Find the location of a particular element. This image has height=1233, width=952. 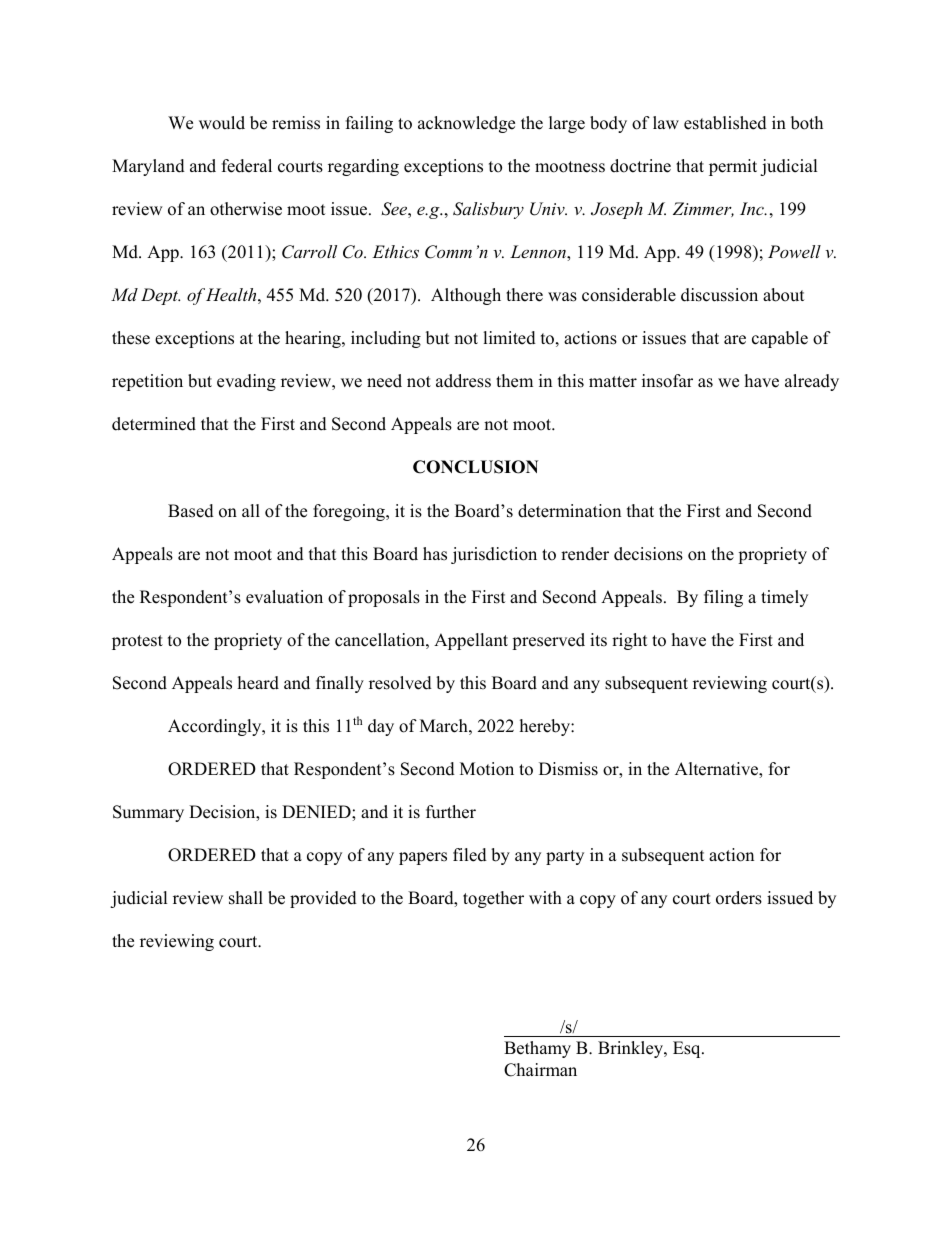

filing is located at coordinates (723, 598).
